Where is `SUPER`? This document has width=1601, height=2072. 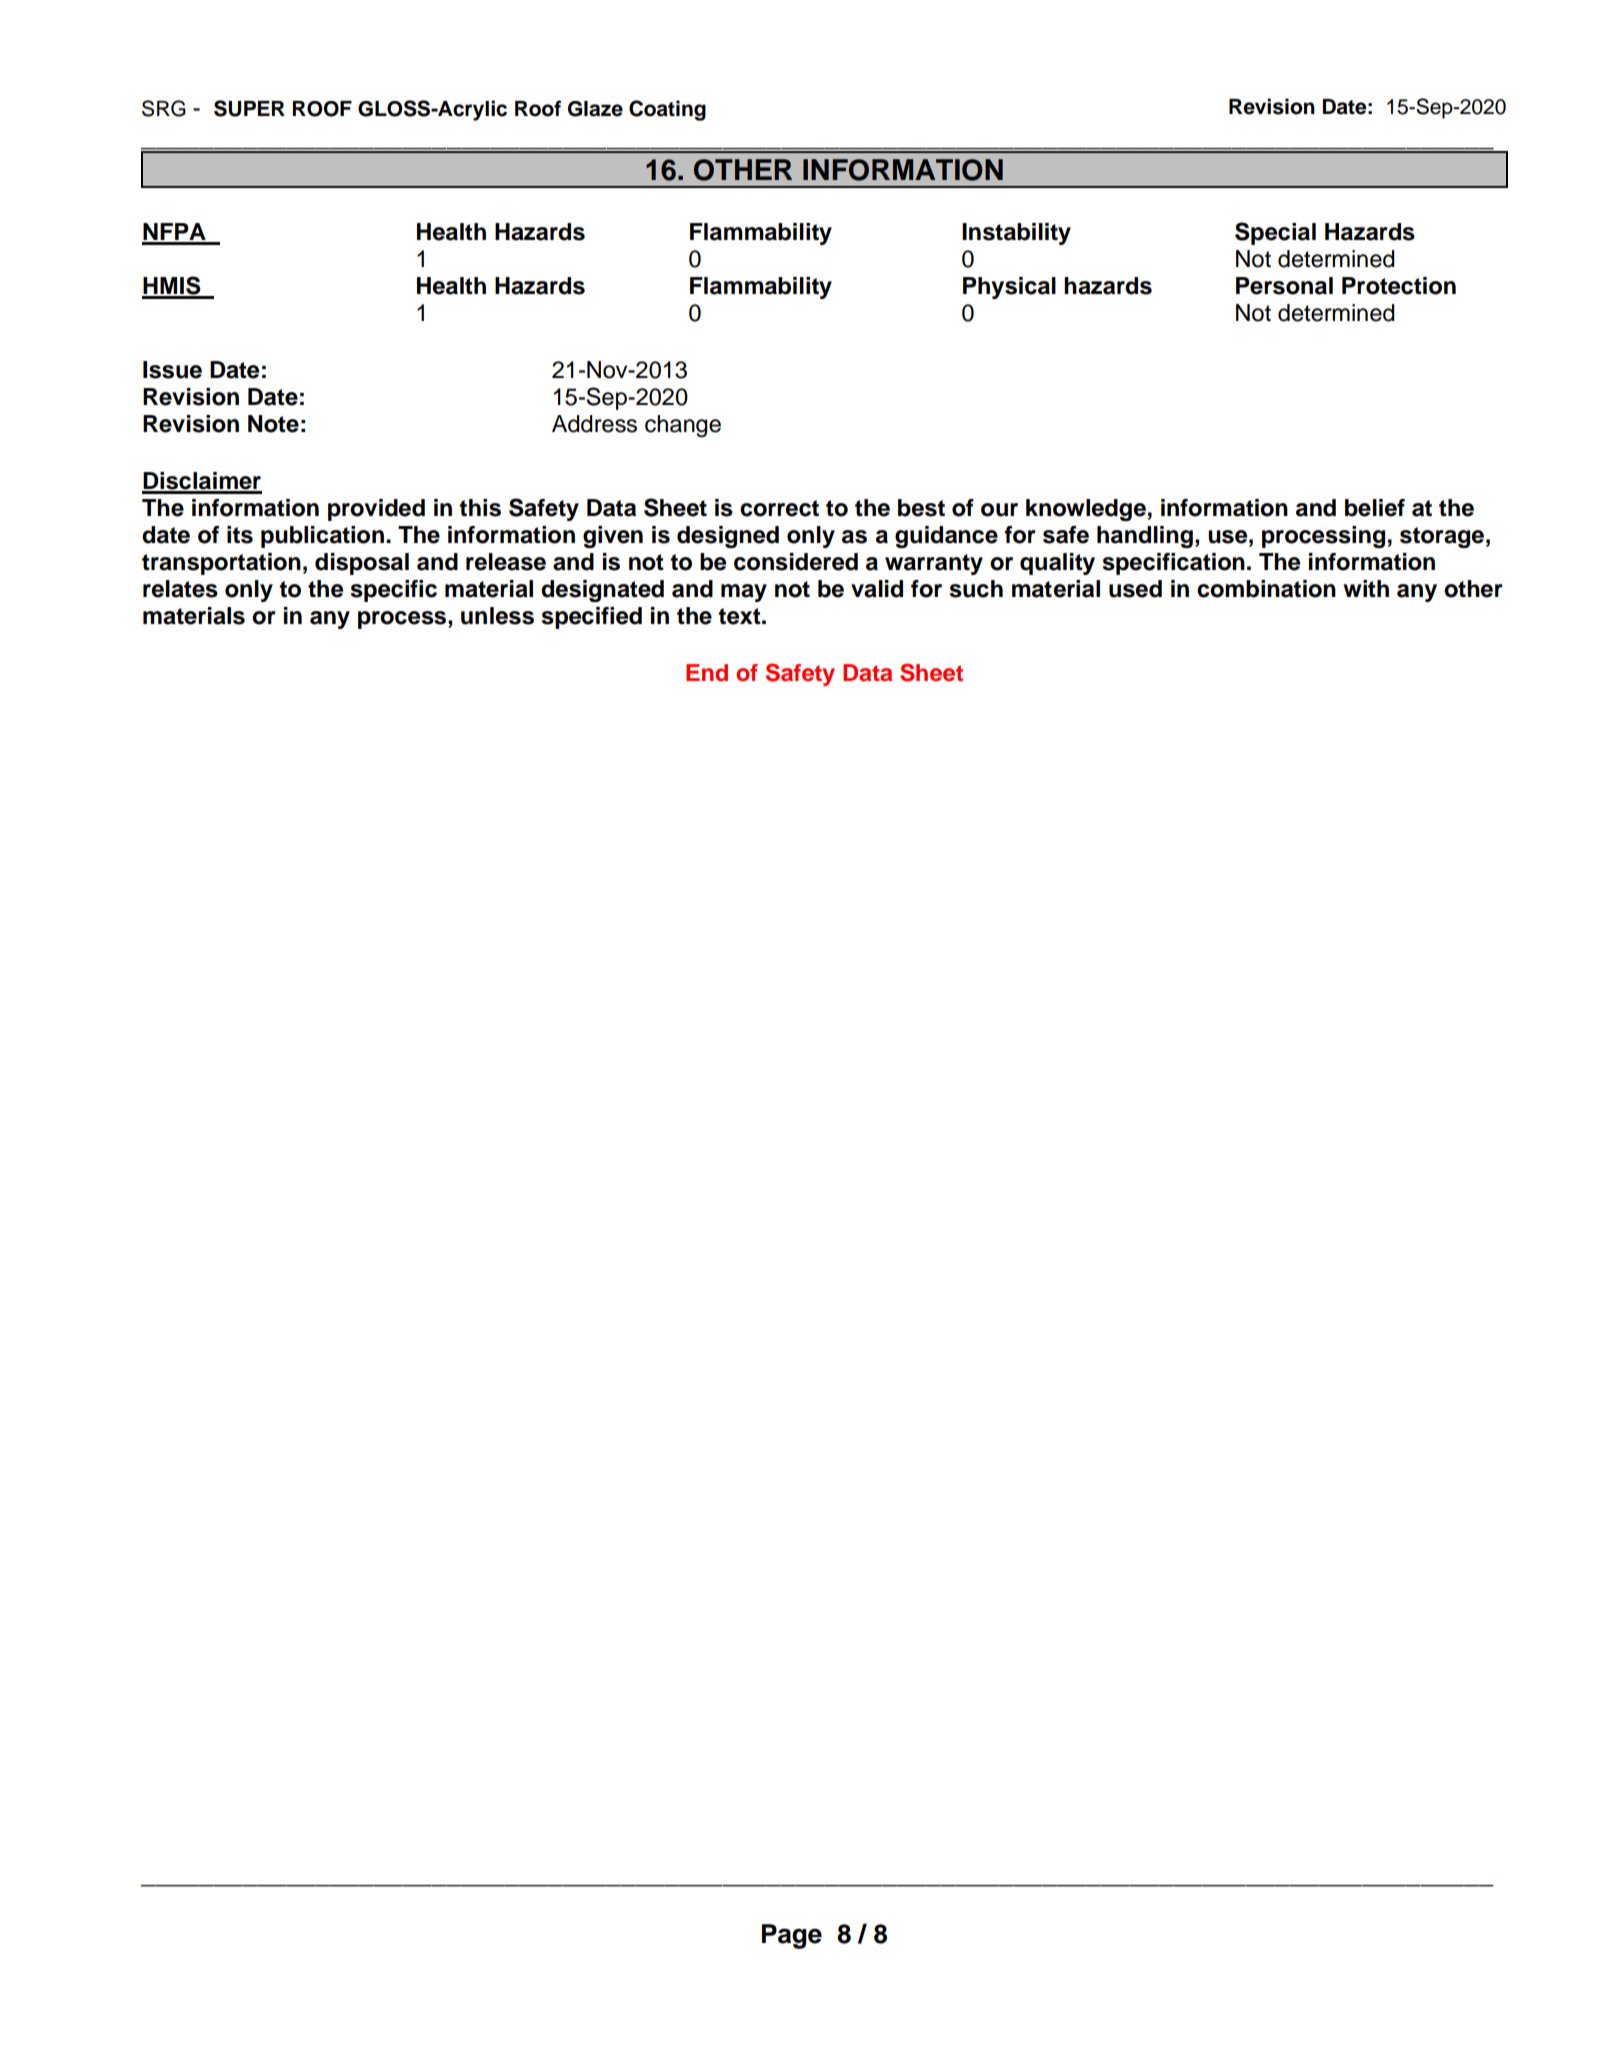 SUPER is located at coordinates (249, 108).
